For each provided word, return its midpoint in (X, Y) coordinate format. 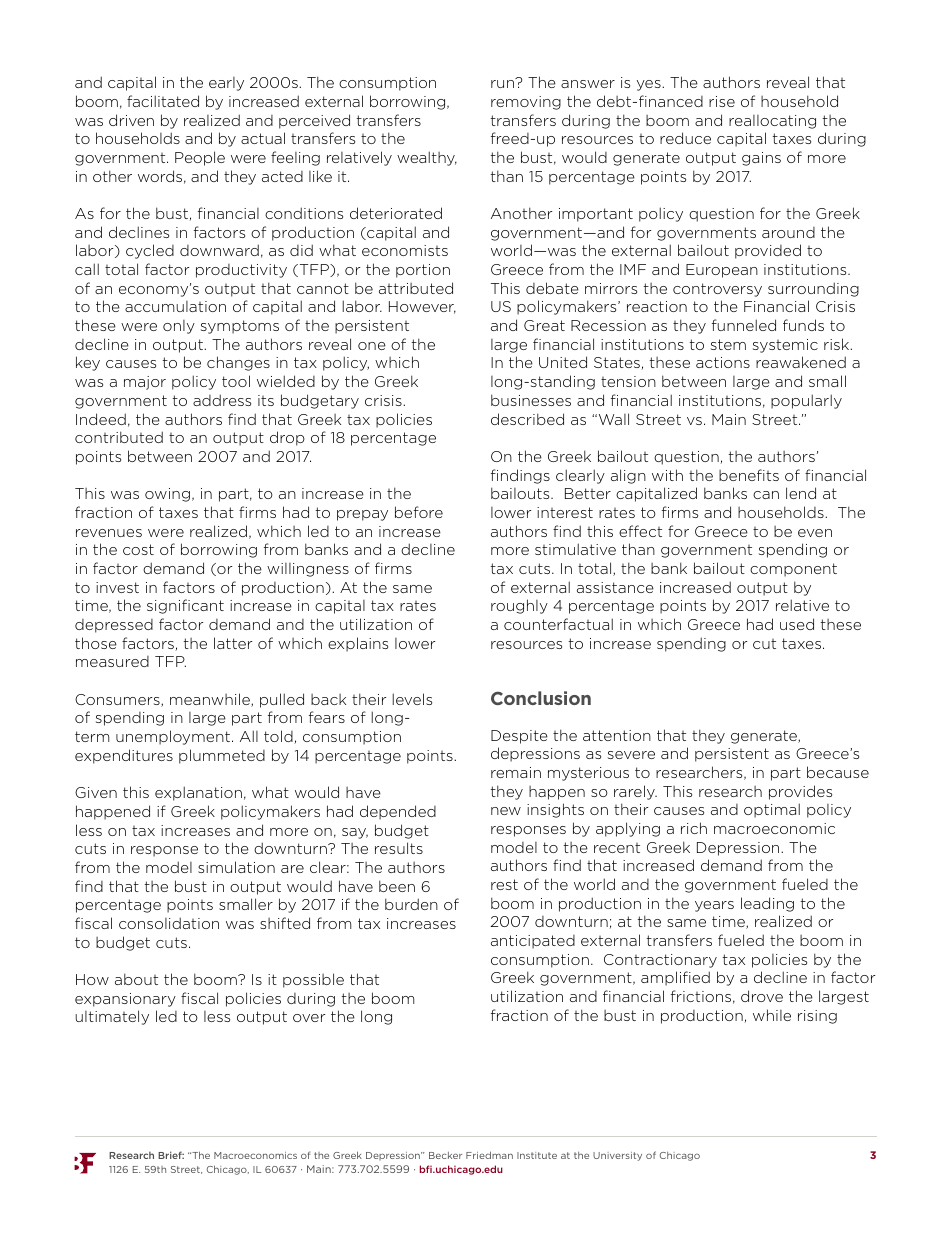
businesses (531, 400)
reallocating (772, 122)
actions (723, 362)
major (145, 383)
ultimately (112, 1017)
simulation (236, 867)
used (797, 624)
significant (185, 606)
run (503, 83)
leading (767, 904)
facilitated (163, 101)
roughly (519, 606)
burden (411, 904)
